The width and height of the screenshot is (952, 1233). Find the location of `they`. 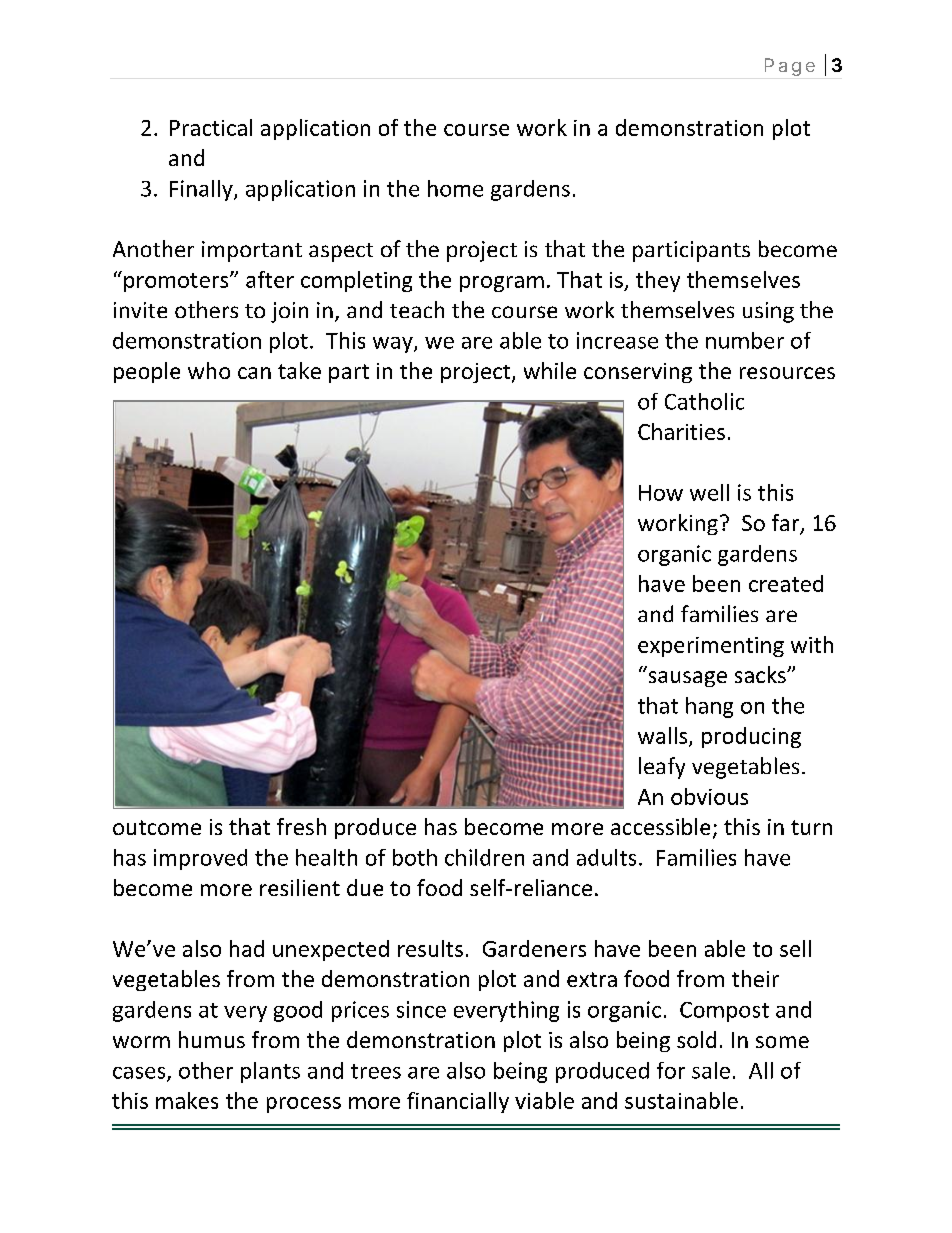

they is located at coordinates (658, 281).
